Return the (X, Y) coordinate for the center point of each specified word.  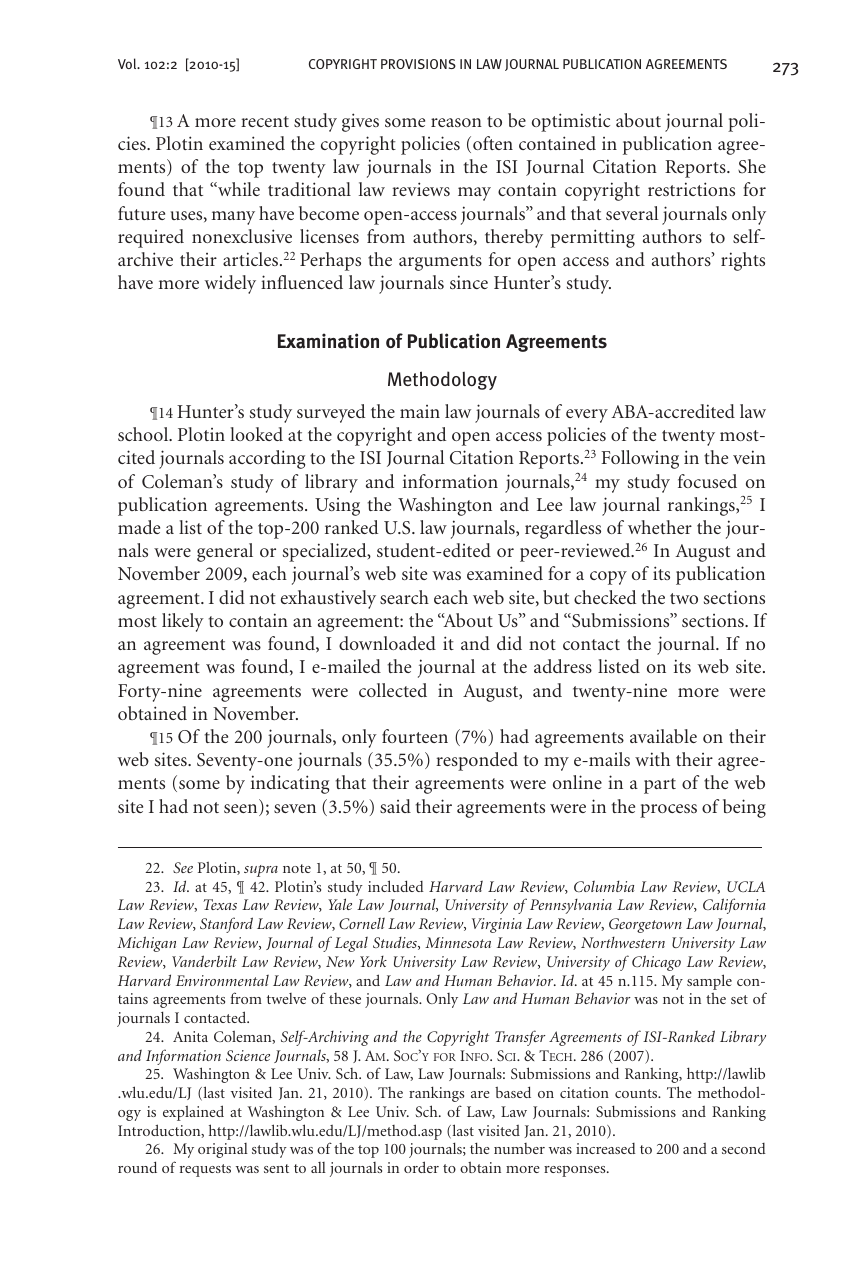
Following (640, 459)
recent (265, 121)
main (420, 411)
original (223, 1150)
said (395, 806)
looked (256, 434)
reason (456, 122)
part (660, 786)
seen (242, 810)
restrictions (691, 189)
